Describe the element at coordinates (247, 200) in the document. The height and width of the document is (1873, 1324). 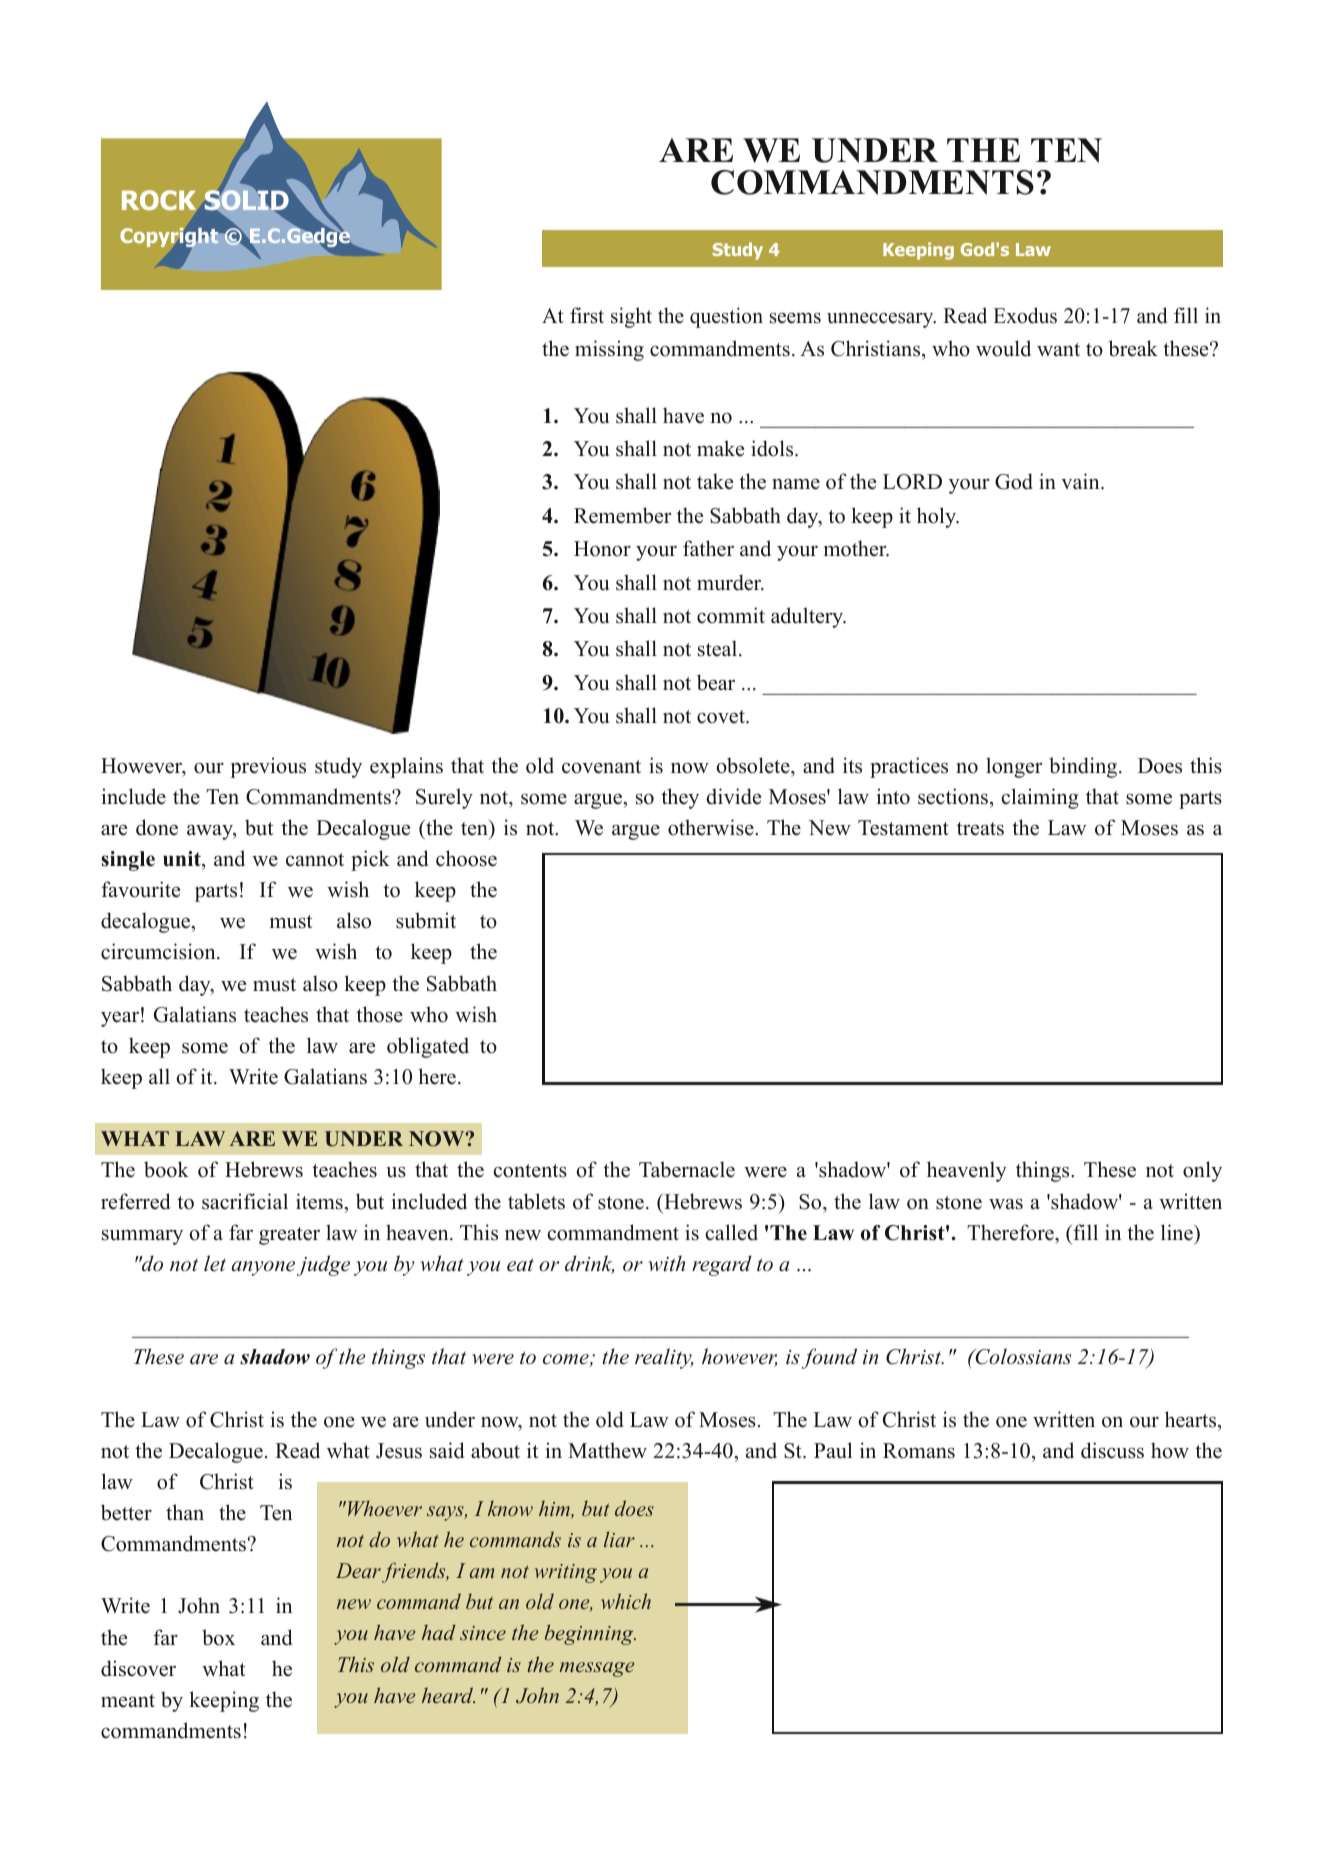
I see `SOLID` at that location.
